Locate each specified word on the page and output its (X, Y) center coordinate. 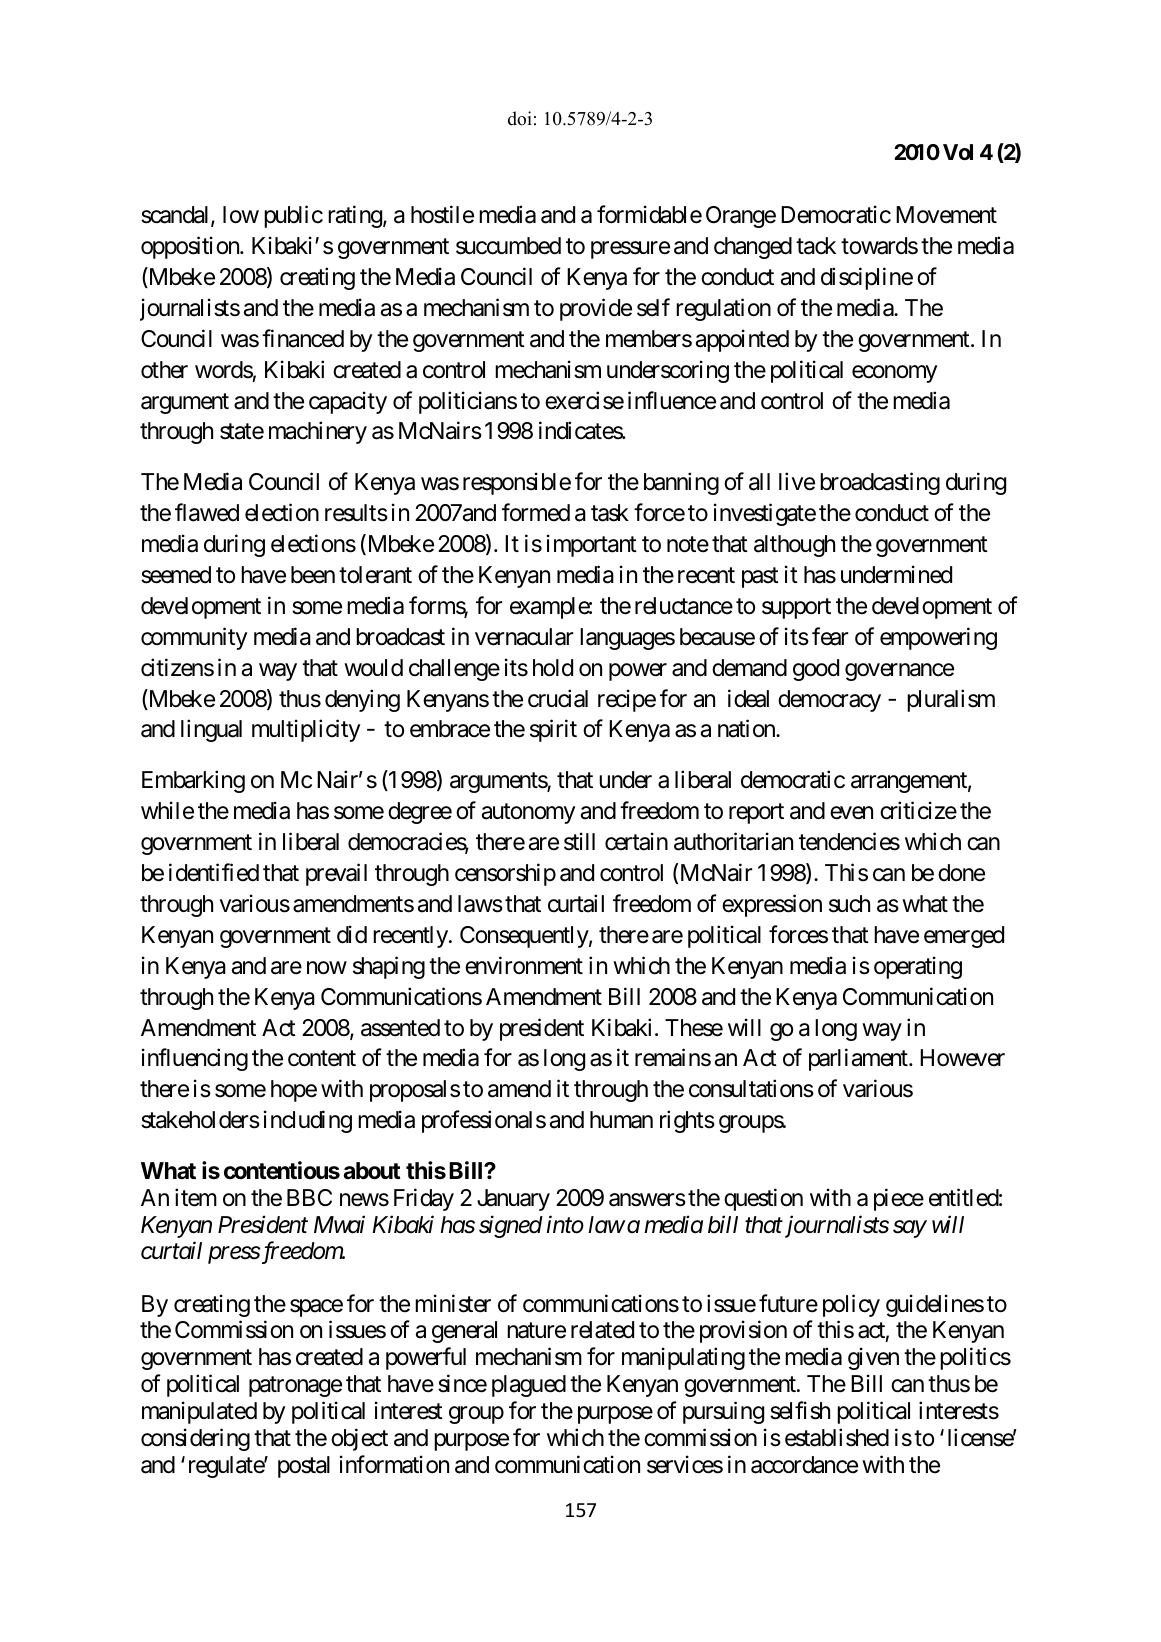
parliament (859, 1060)
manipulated (199, 1412)
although (794, 546)
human (621, 1120)
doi (520, 118)
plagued (529, 1386)
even (851, 813)
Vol (958, 152)
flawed (207, 512)
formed (536, 512)
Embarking (193, 782)
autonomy (528, 814)
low (241, 215)
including (308, 1121)
